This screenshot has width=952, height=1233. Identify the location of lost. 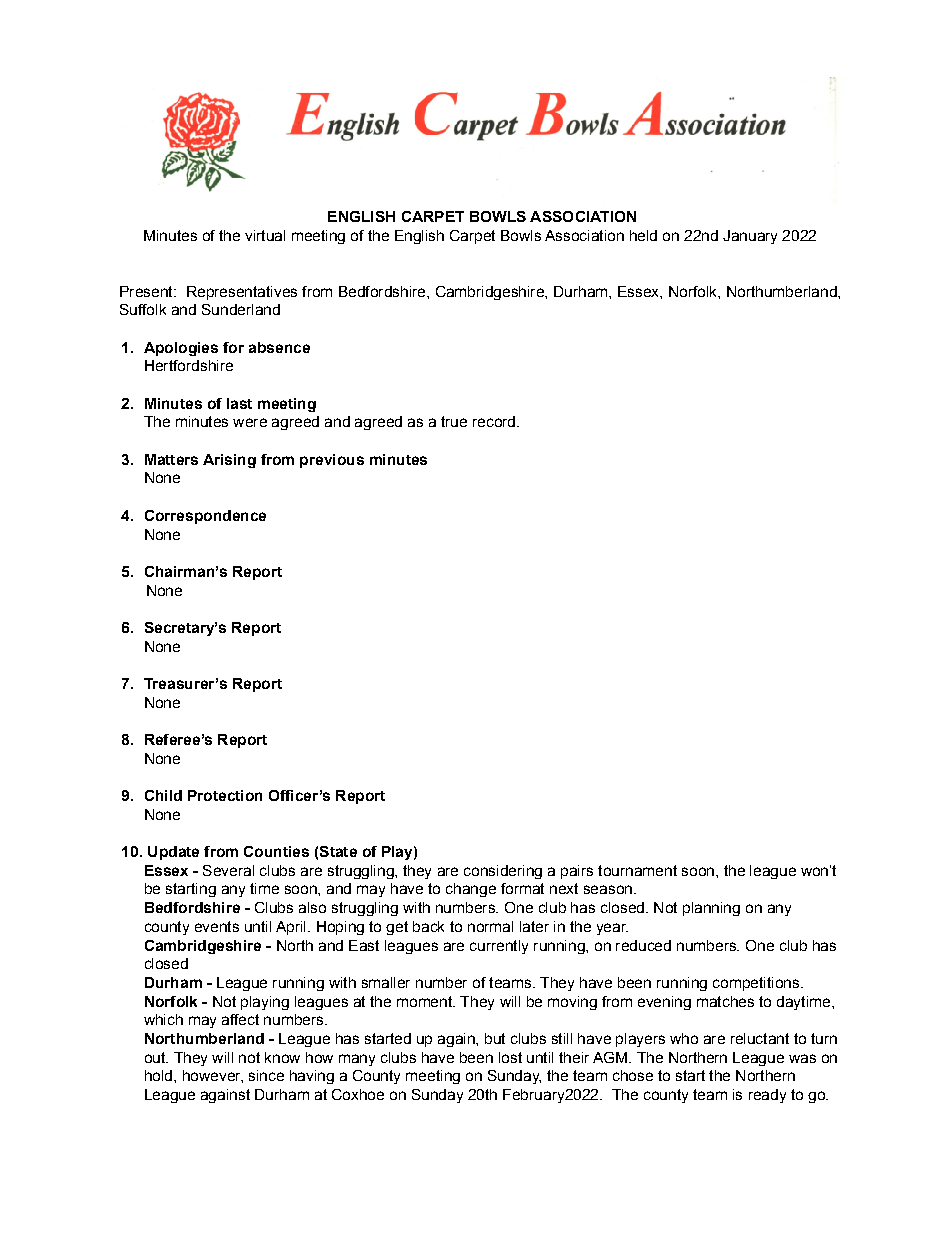
(510, 1057).
